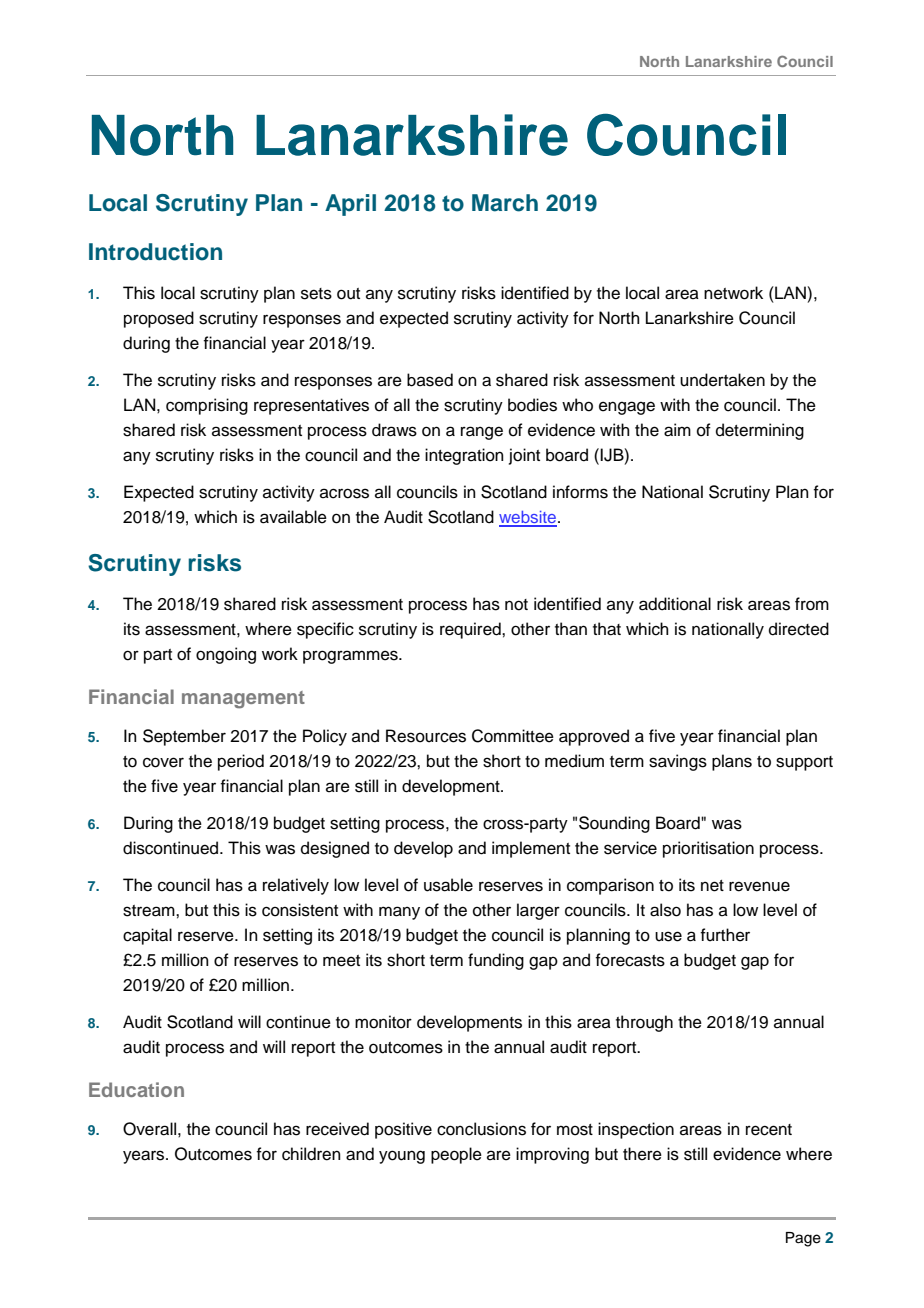 The width and height of the document is (924, 1308). Describe the element at coordinates (147, 936) in the document. I see `capital` at that location.
